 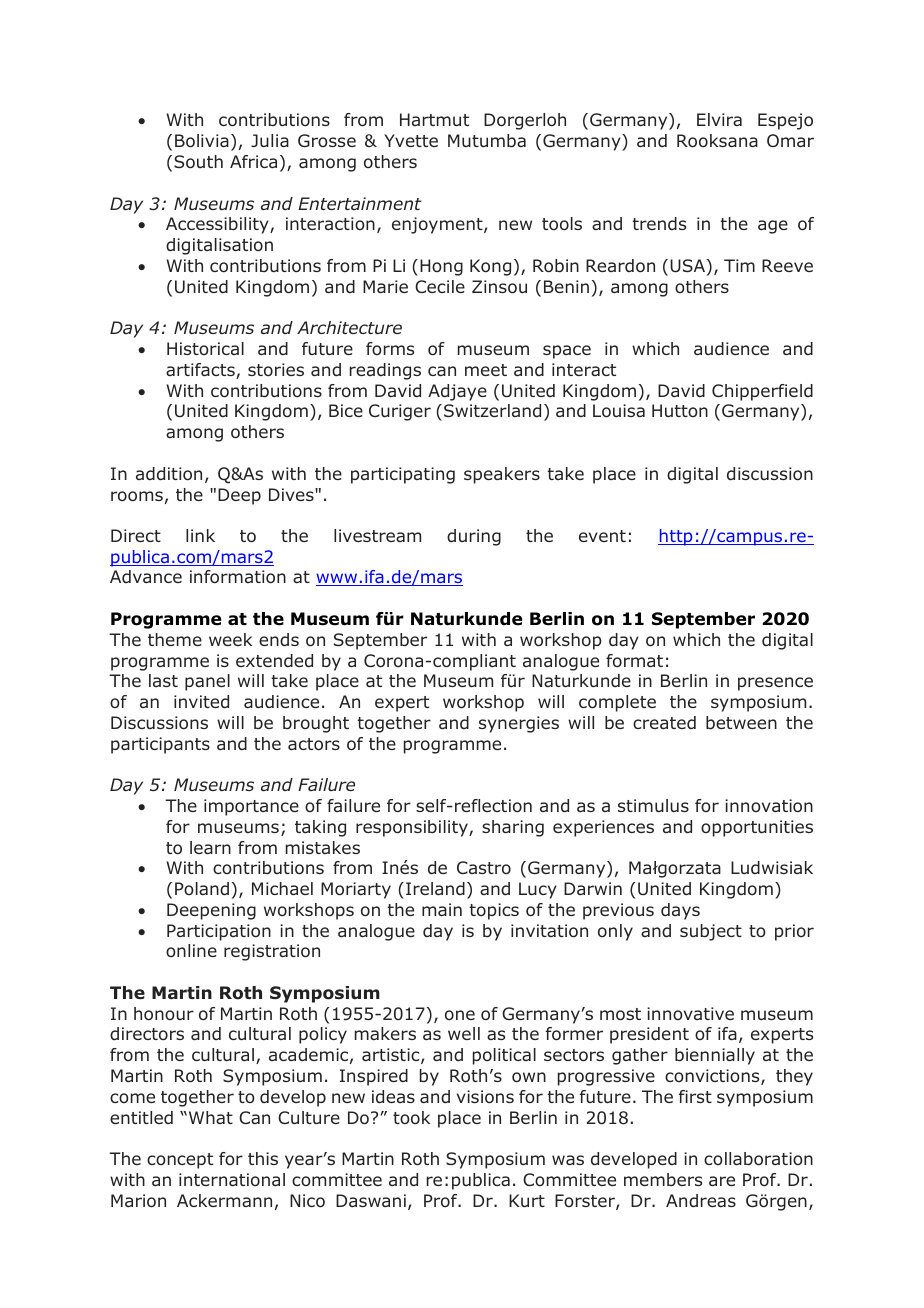 What do you see at coordinates (210, 847) in the screenshot?
I see `learn` at bounding box center [210, 847].
